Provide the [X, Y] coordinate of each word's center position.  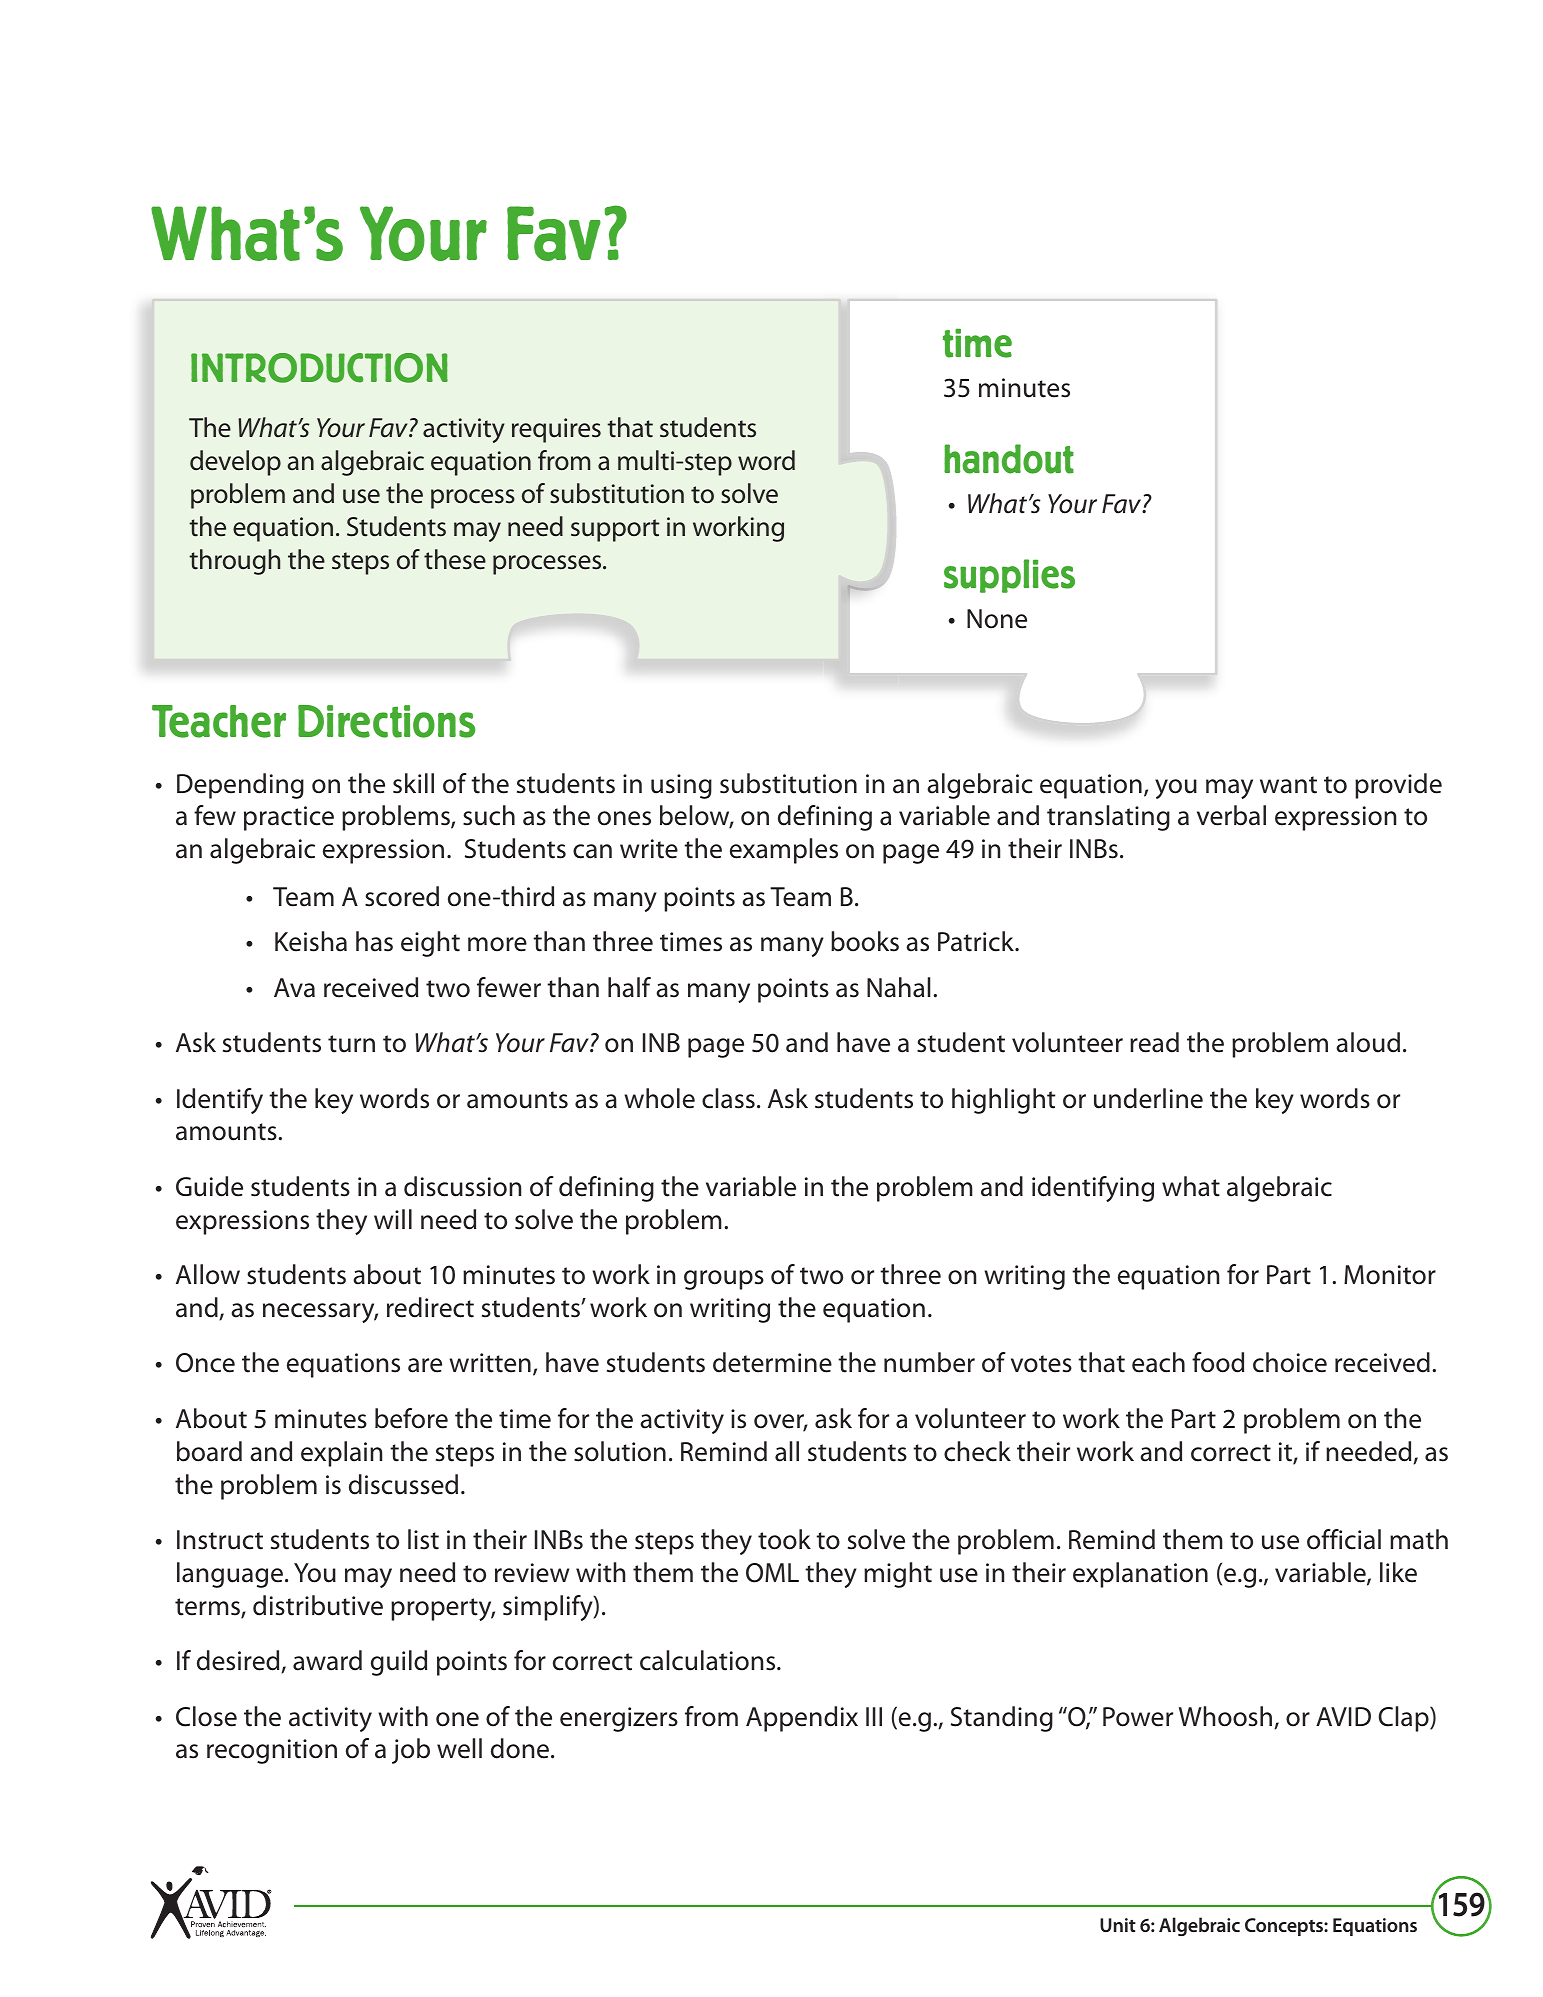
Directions [386, 721]
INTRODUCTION [319, 368]
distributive [318, 1605]
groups [724, 1280]
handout [1009, 459]
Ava [294, 988]
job [411, 1751]
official [1344, 1539]
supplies [1009, 576]
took [784, 1539]
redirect [430, 1307]
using [681, 786]
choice [1290, 1362]
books [865, 941]
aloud [1368, 1042]
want [1288, 785]
